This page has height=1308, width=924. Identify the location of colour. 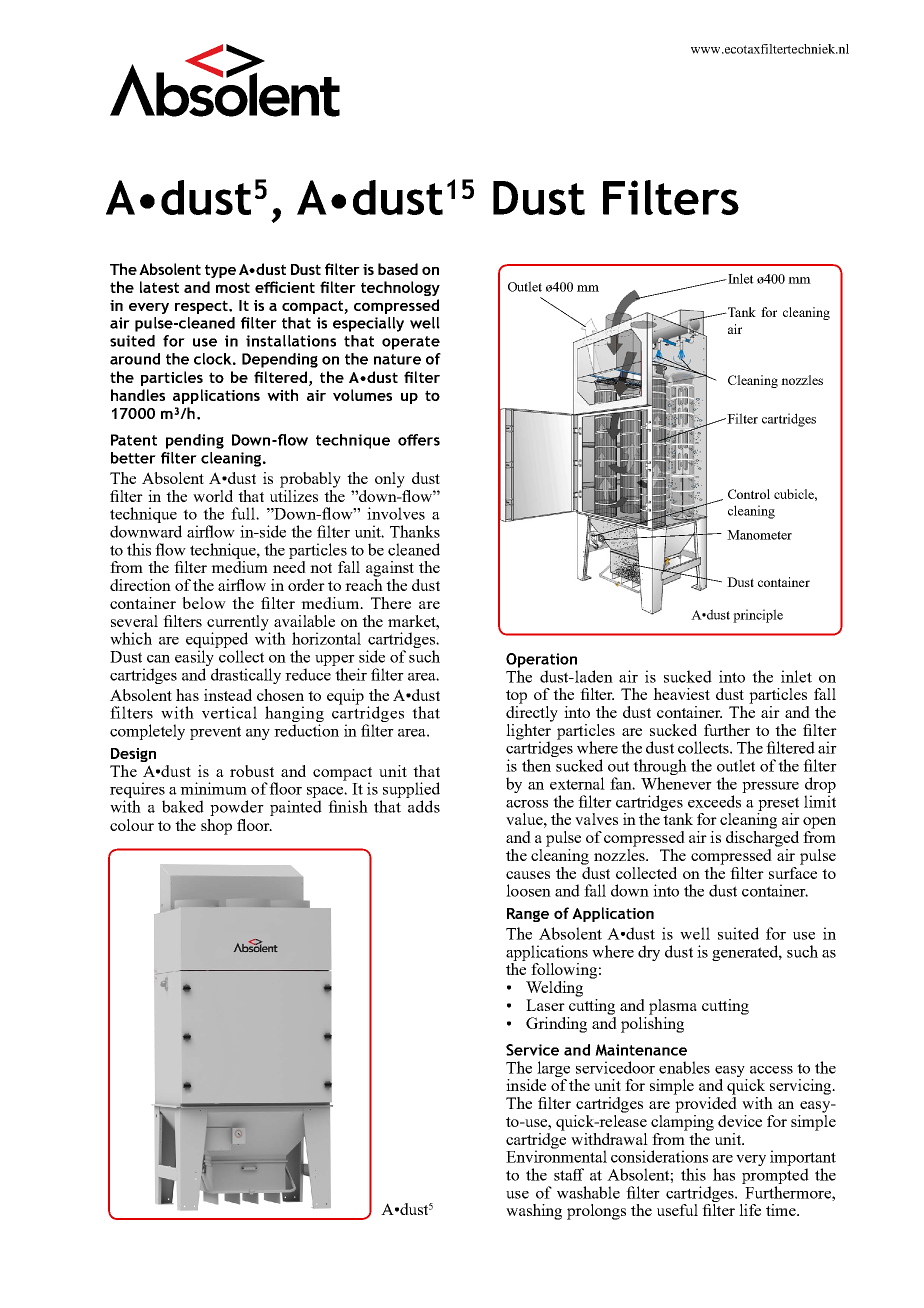
(132, 825).
